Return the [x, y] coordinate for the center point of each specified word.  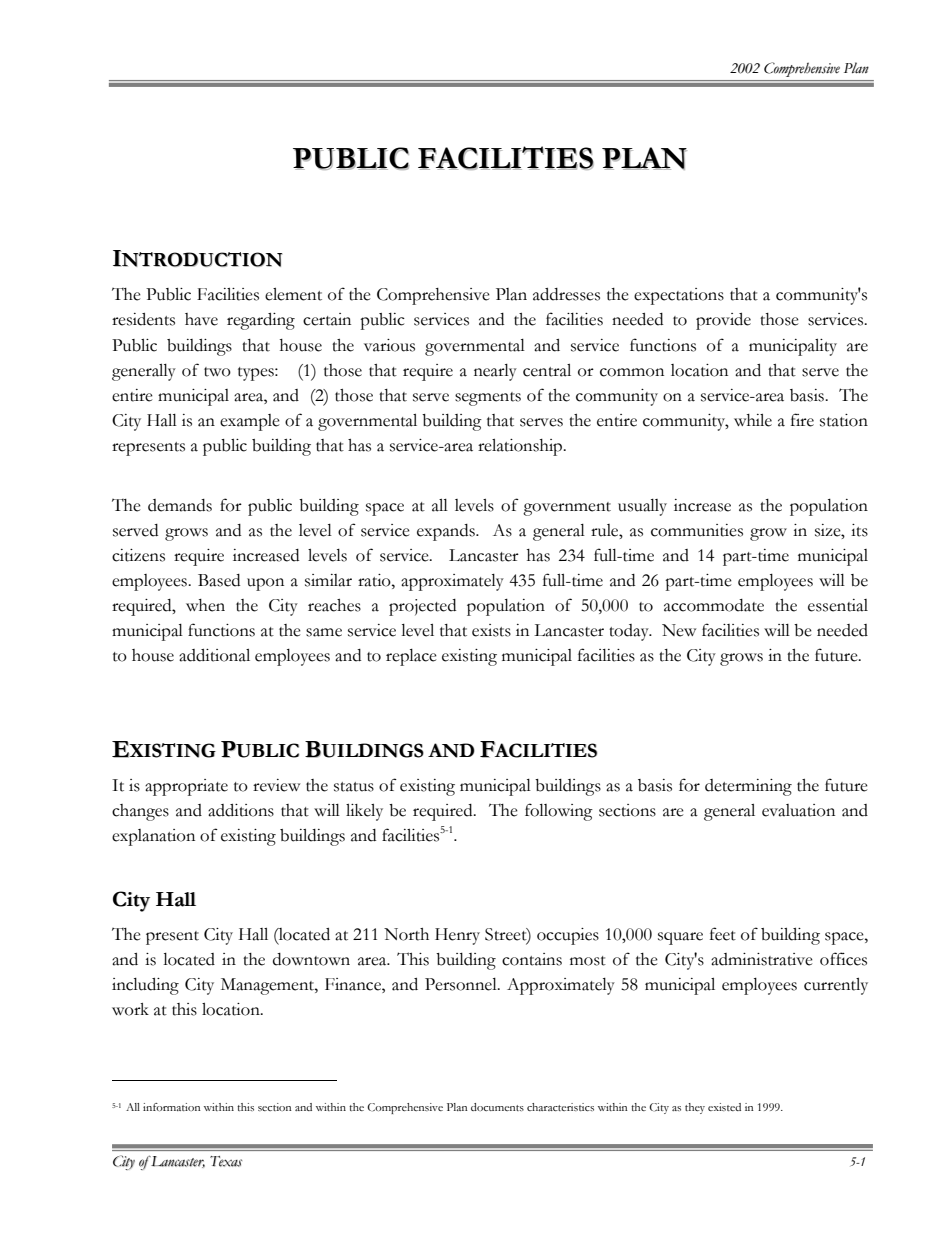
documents [497, 1107]
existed [724, 1107]
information [172, 1107]
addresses [566, 294]
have [201, 319]
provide [723, 321]
